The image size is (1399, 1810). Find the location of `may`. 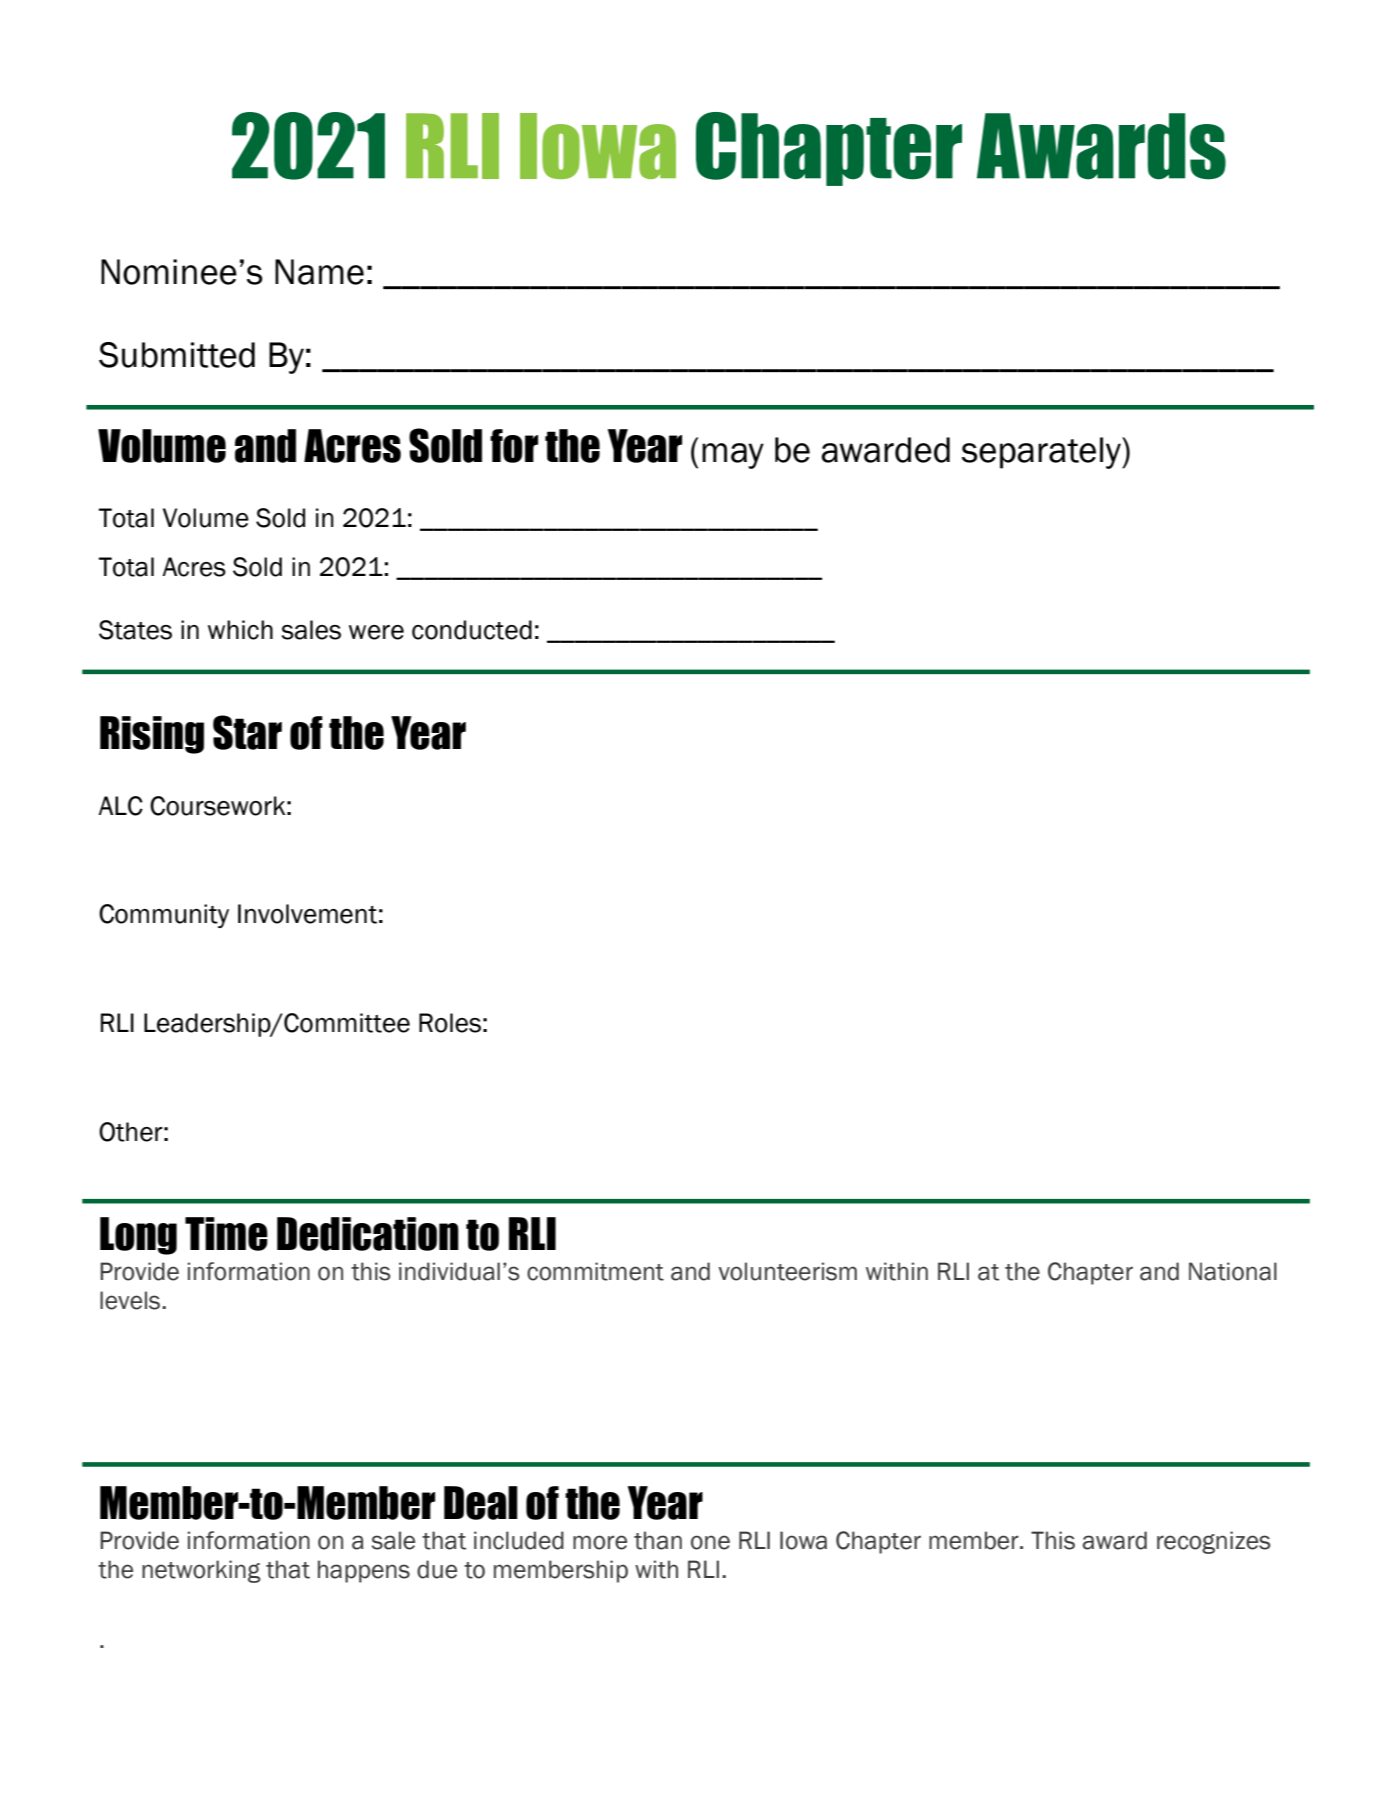

may is located at coordinates (733, 456).
